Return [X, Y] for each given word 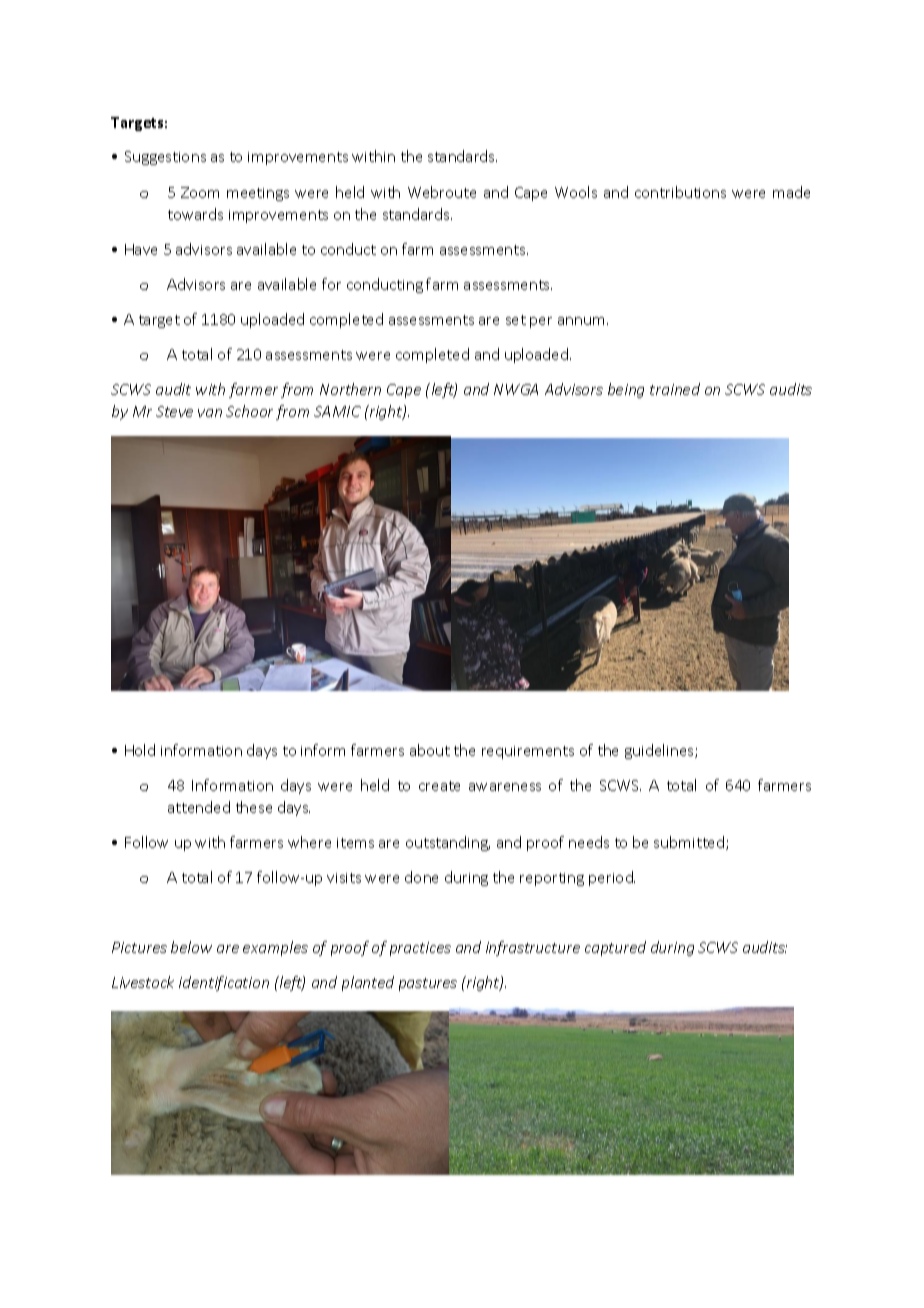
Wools [576, 192]
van [210, 413]
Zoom [200, 192]
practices [420, 949]
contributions [680, 192]
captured [615, 948]
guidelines [660, 751]
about [430, 750]
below [191, 947]
